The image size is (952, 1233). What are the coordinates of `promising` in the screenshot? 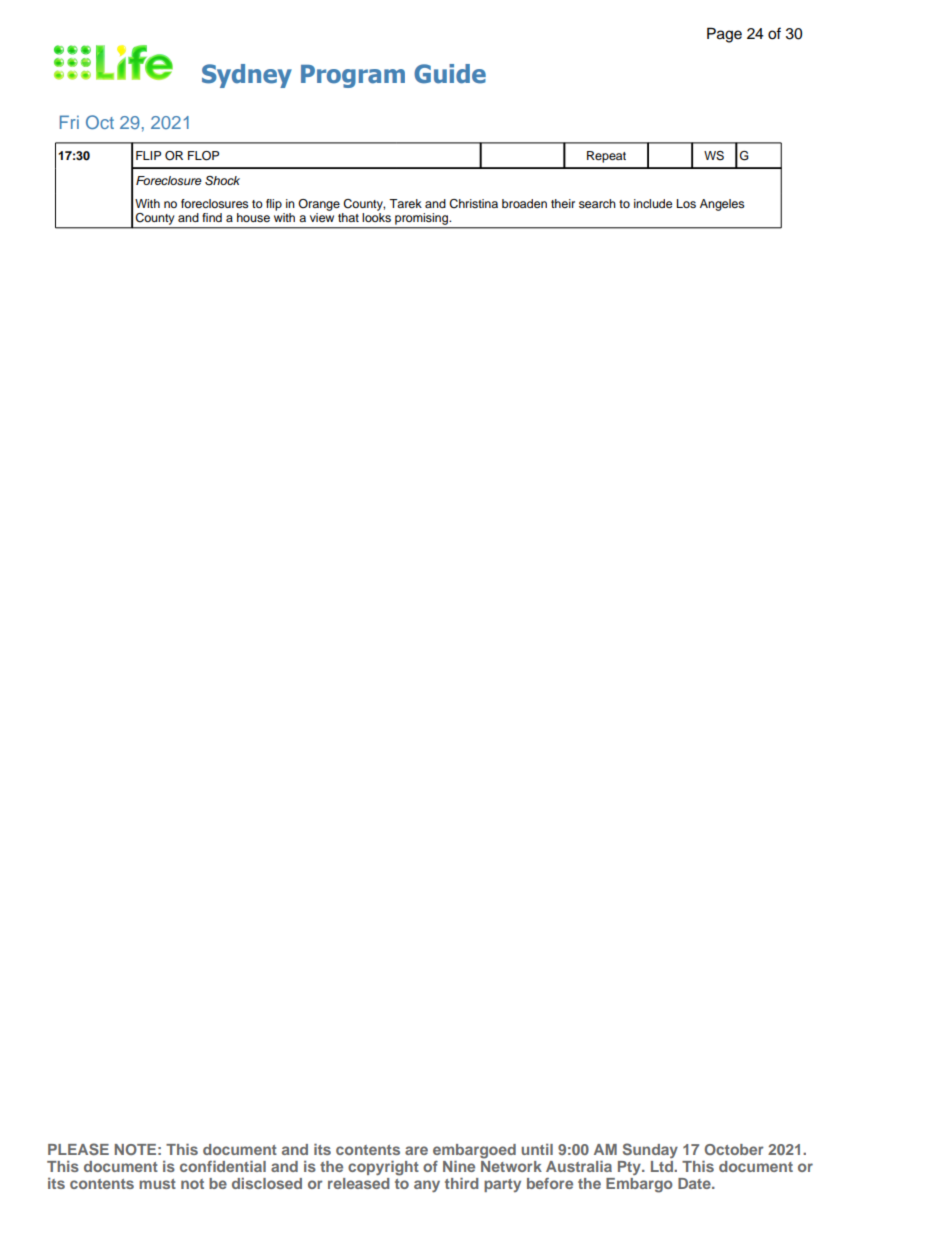 It's located at (421, 220).
